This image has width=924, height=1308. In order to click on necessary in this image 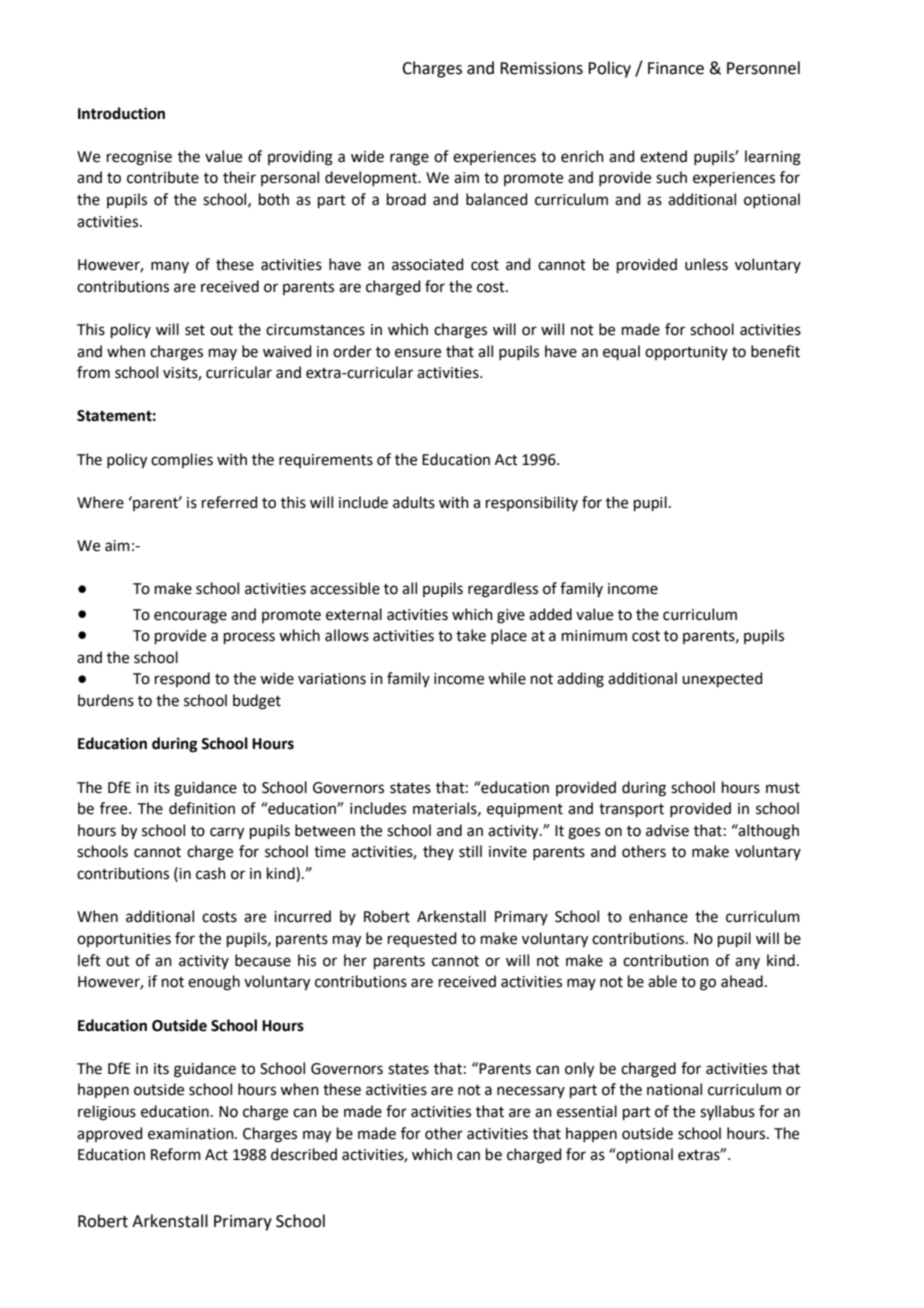, I will do `click(531, 1092)`.
